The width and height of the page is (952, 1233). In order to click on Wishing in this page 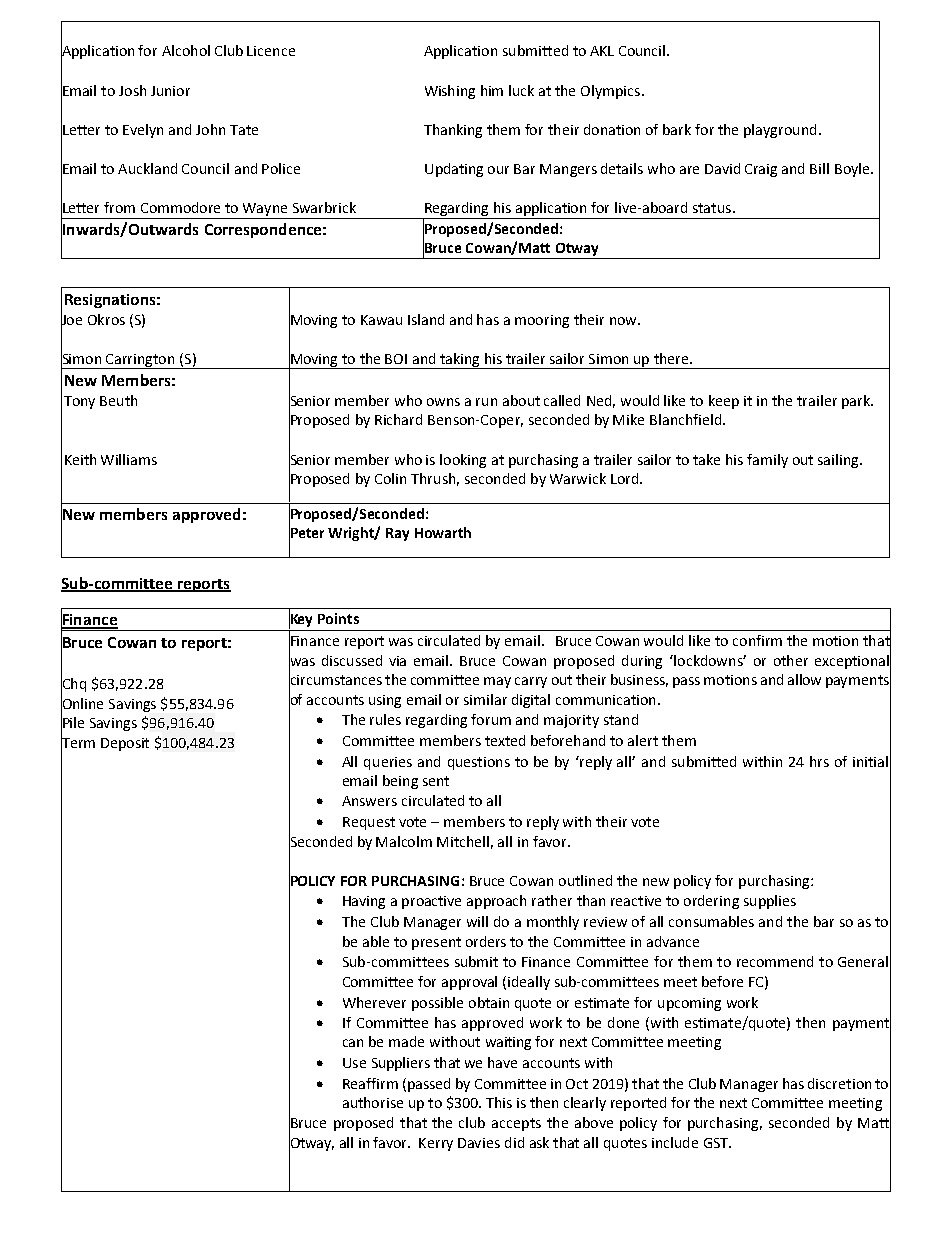, I will do `click(450, 92)`.
